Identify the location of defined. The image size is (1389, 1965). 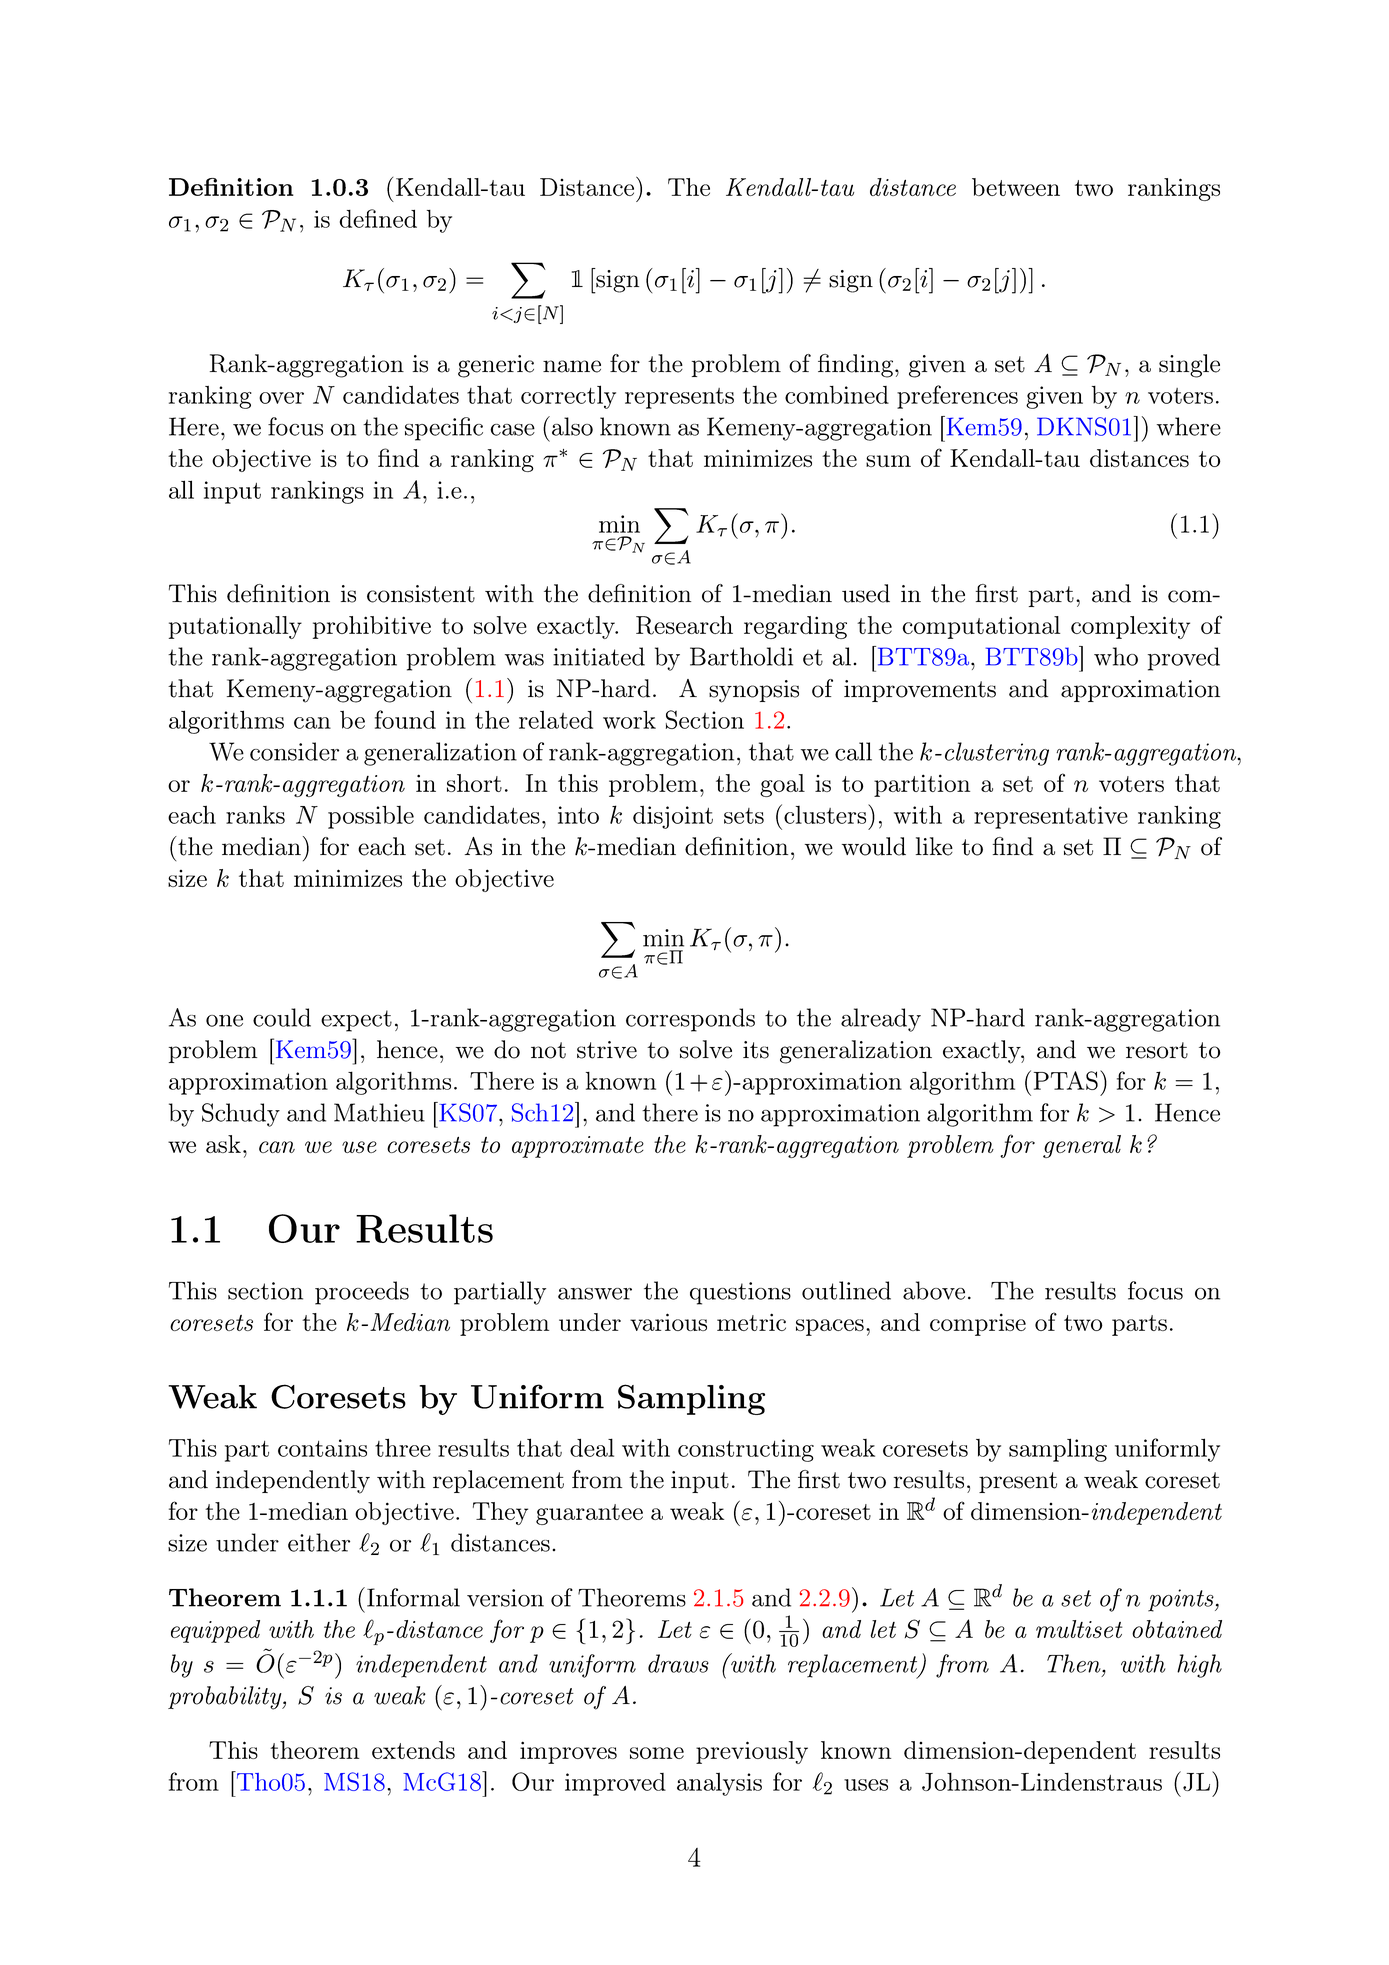
(378, 218).
